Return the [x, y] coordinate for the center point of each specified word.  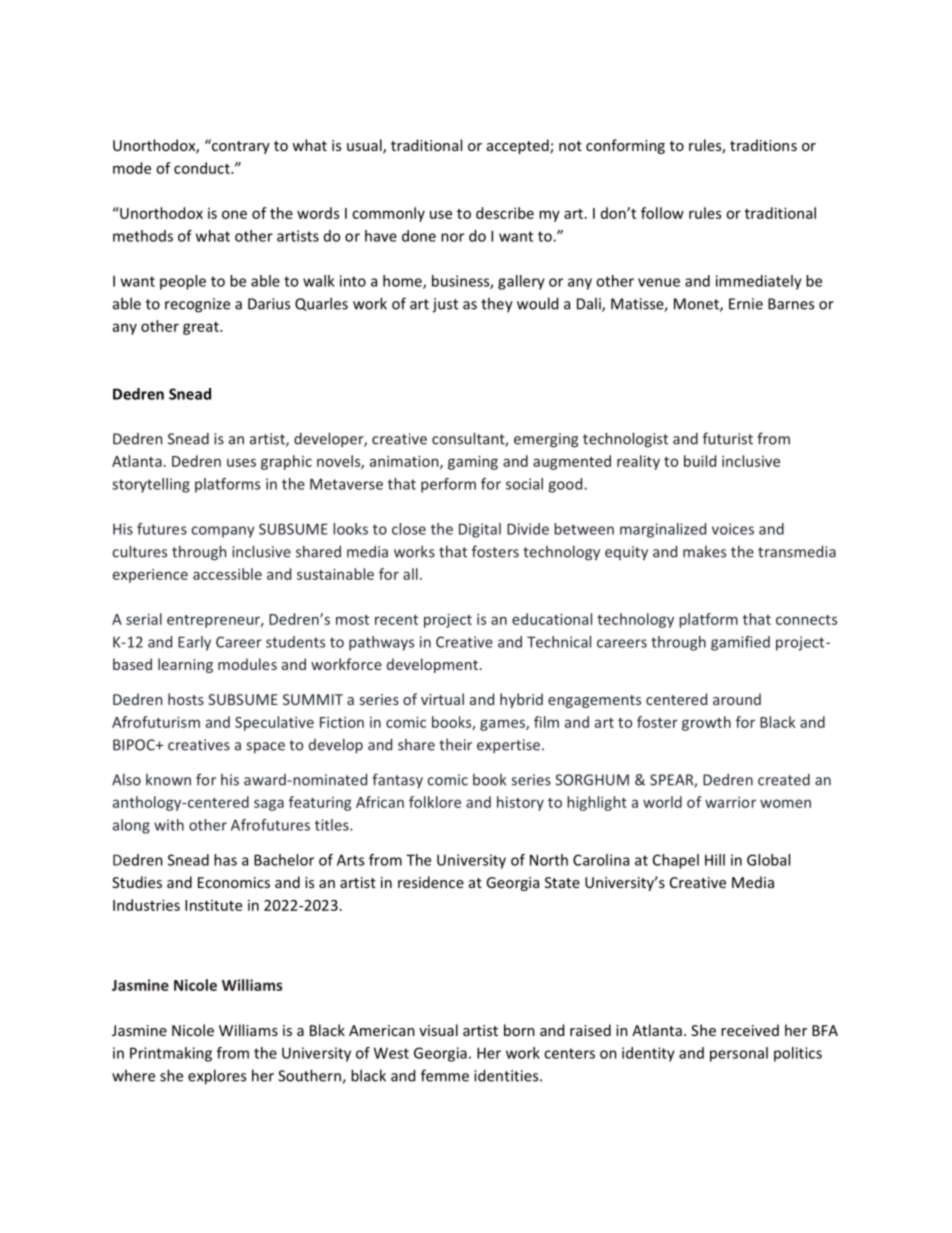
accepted [519, 146]
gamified [740, 643]
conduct [203, 168]
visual [438, 1030]
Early [194, 643]
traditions [763, 145]
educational [552, 619]
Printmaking [171, 1054]
